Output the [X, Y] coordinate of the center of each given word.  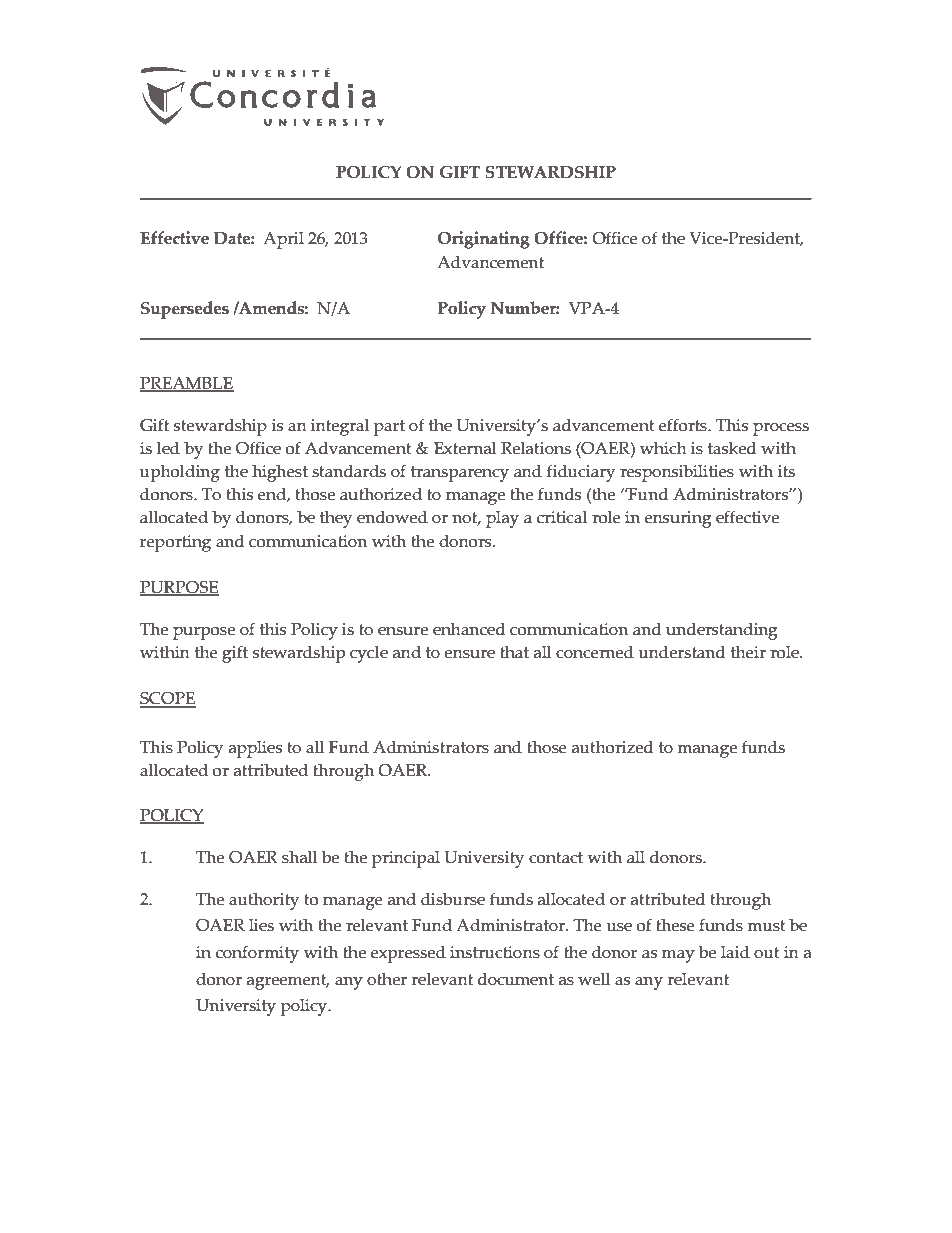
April [283, 240]
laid [735, 952]
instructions [495, 952]
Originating [484, 240]
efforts [684, 425]
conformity [257, 954]
